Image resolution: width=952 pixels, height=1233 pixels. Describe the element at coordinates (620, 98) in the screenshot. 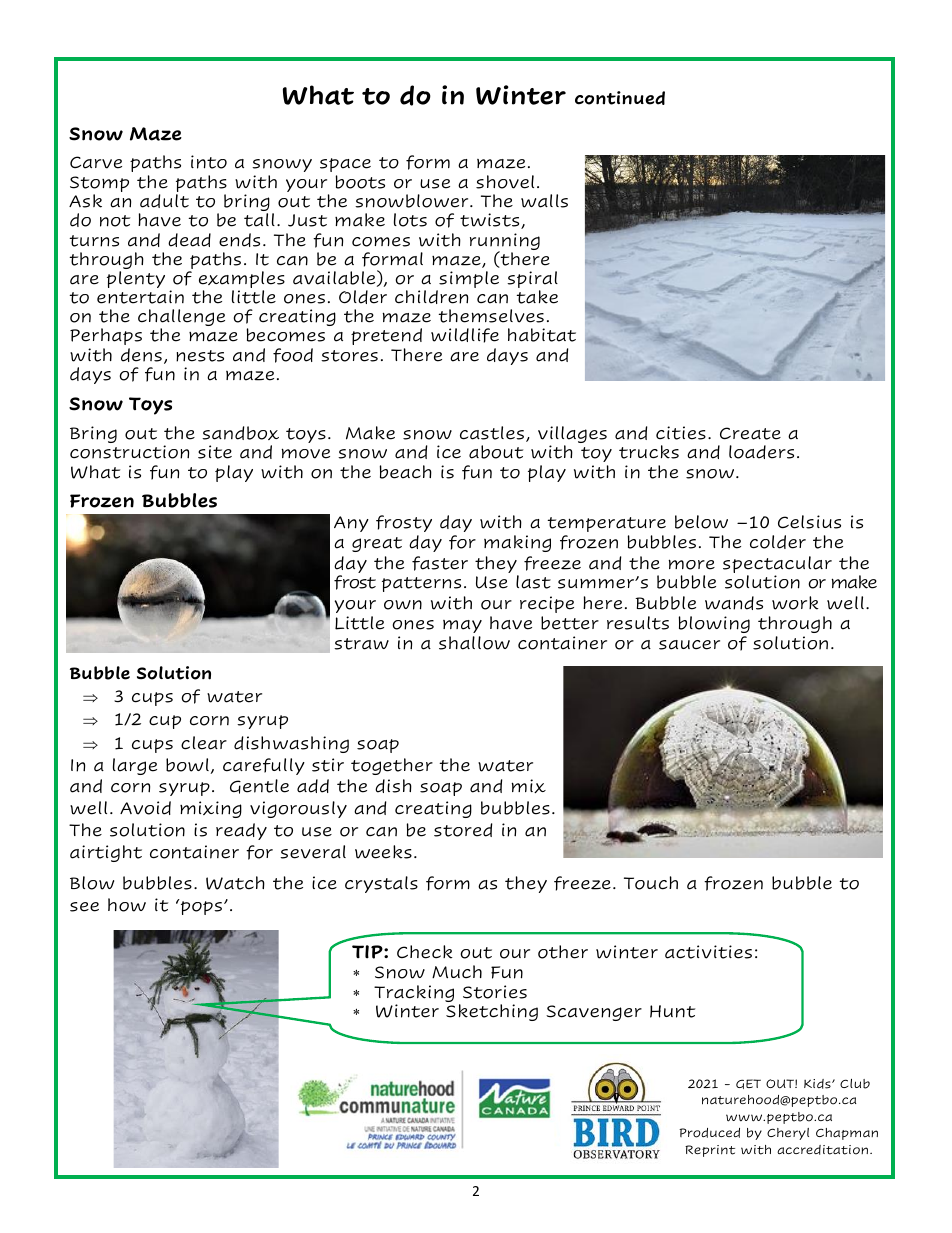

I see `continued` at that location.
